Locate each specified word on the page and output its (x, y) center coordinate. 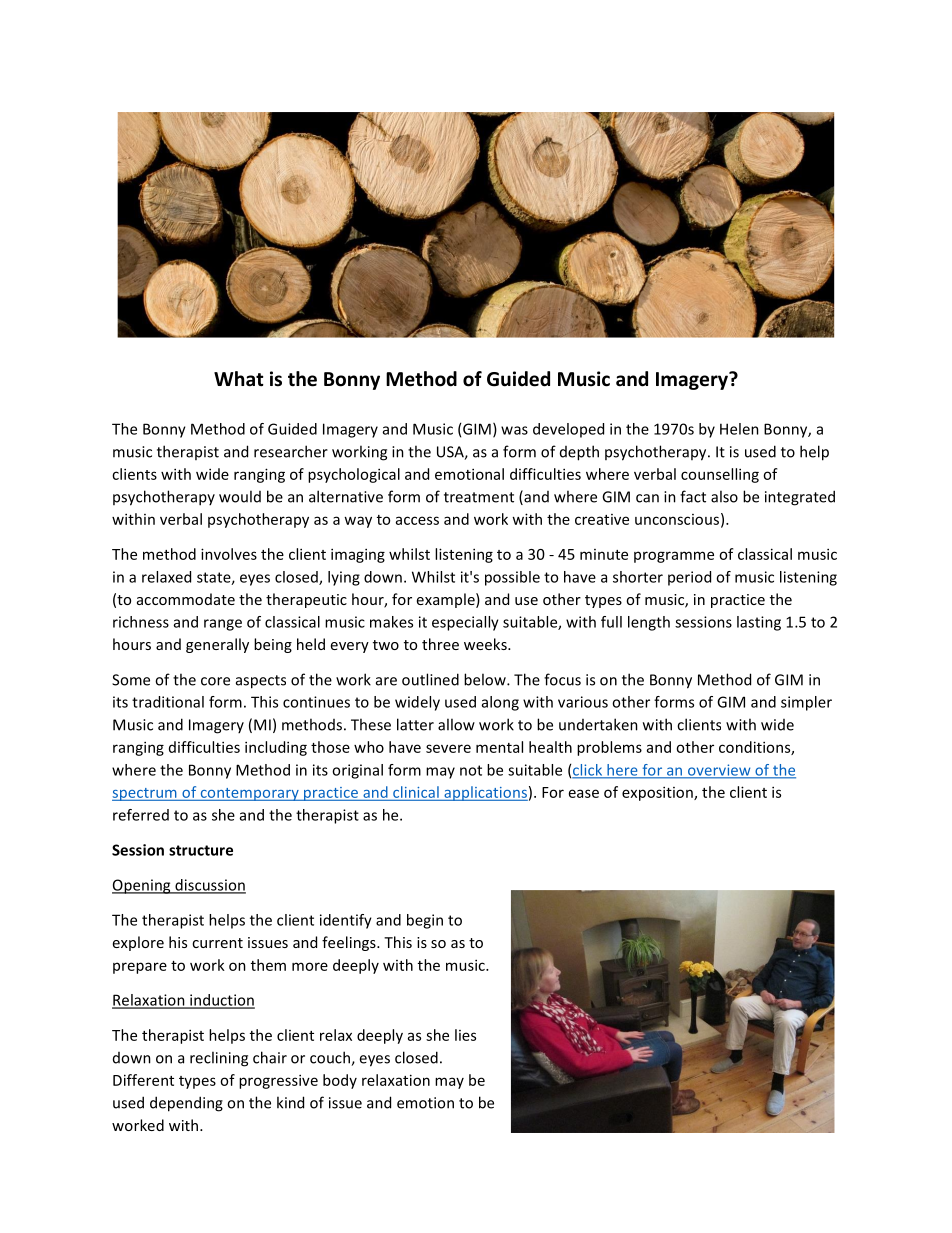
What (239, 379)
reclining (219, 1059)
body (340, 1081)
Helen (739, 429)
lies (465, 1035)
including (276, 748)
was (514, 430)
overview (719, 771)
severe (448, 748)
